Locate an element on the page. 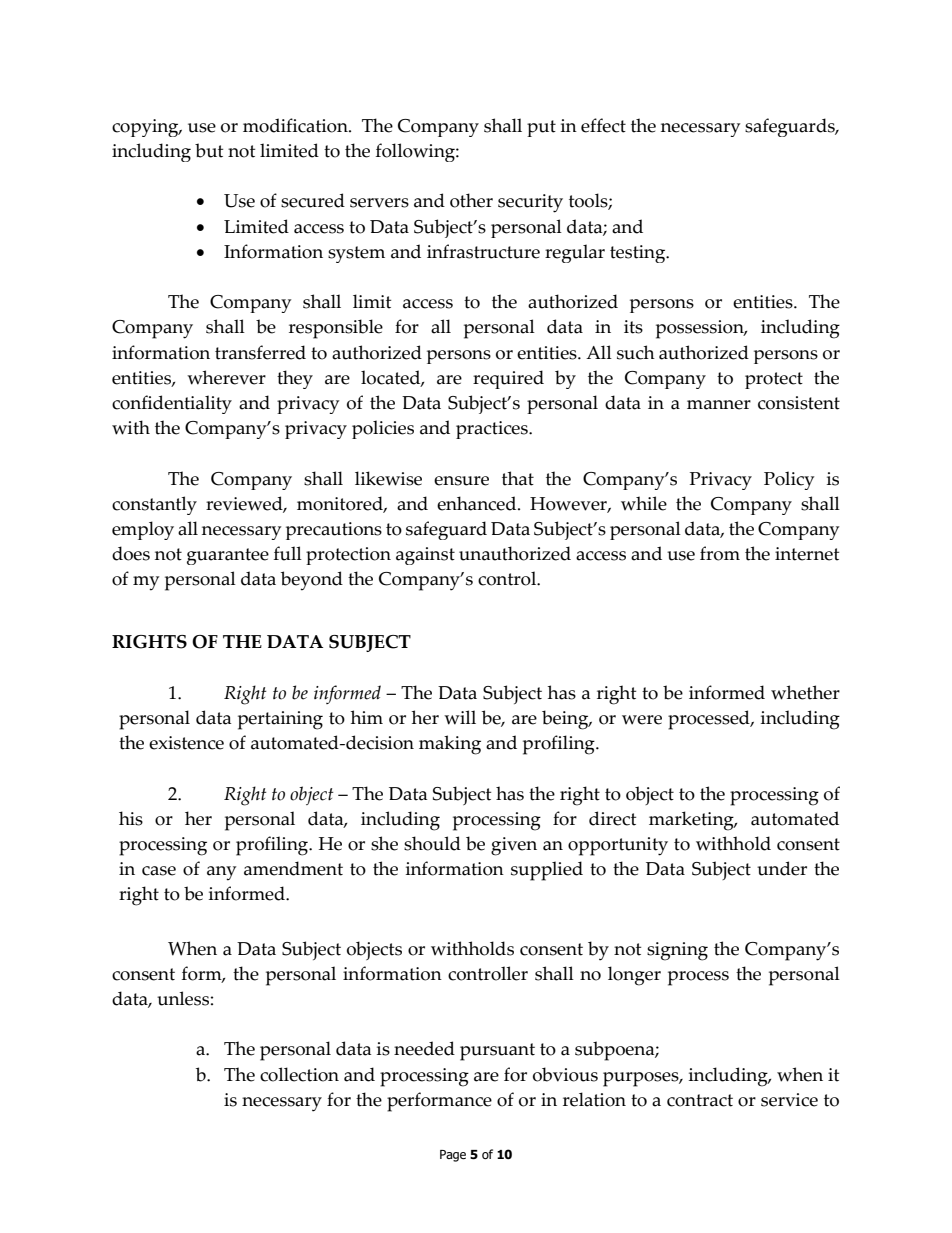 The height and width of the image is (1233, 952). existence is located at coordinates (186, 743).
